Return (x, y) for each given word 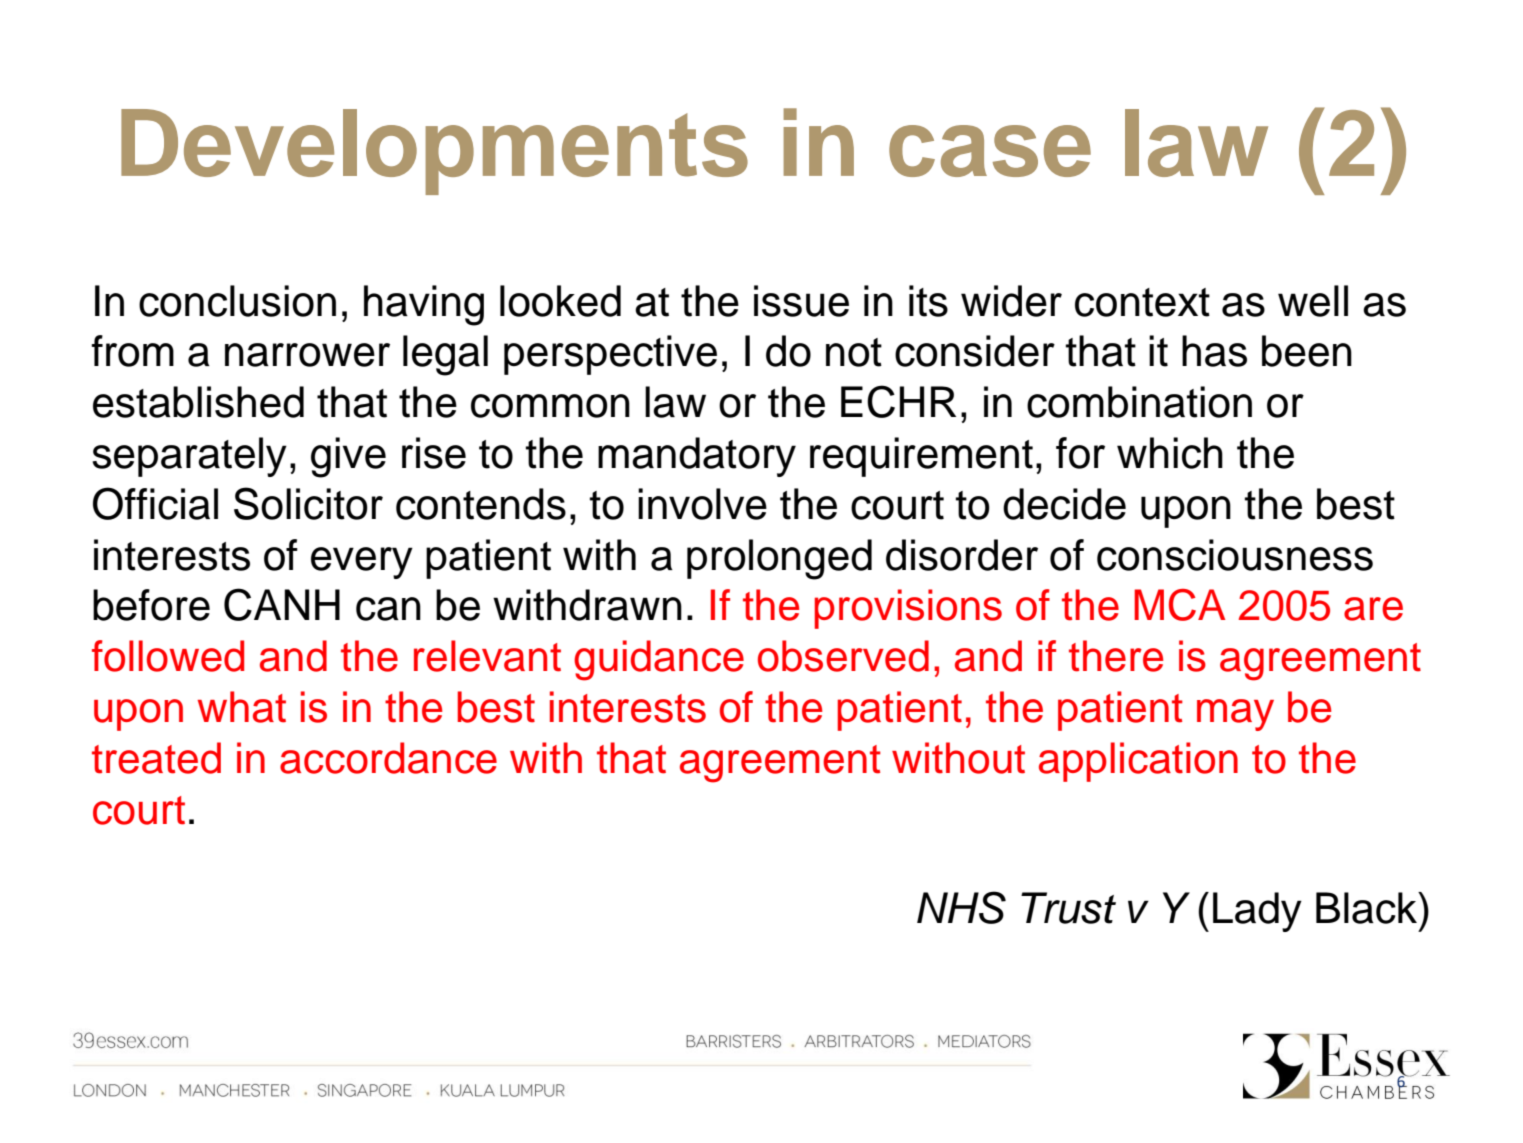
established (198, 402)
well (1313, 301)
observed (843, 656)
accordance (388, 758)
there (1116, 656)
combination (1139, 402)
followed (168, 656)
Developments (434, 152)
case (990, 151)
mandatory (697, 457)
